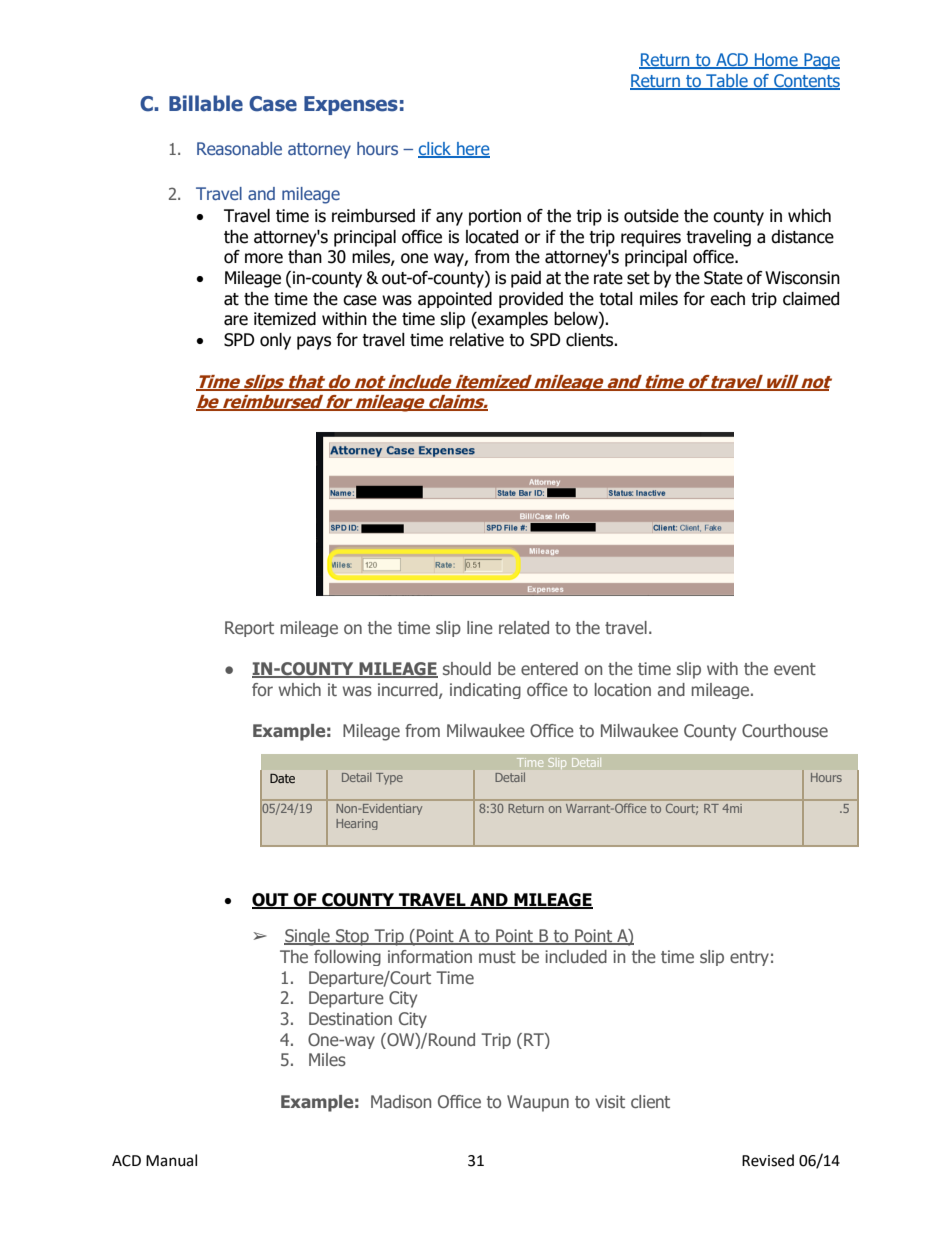  I want to click on Table, so click(727, 82).
